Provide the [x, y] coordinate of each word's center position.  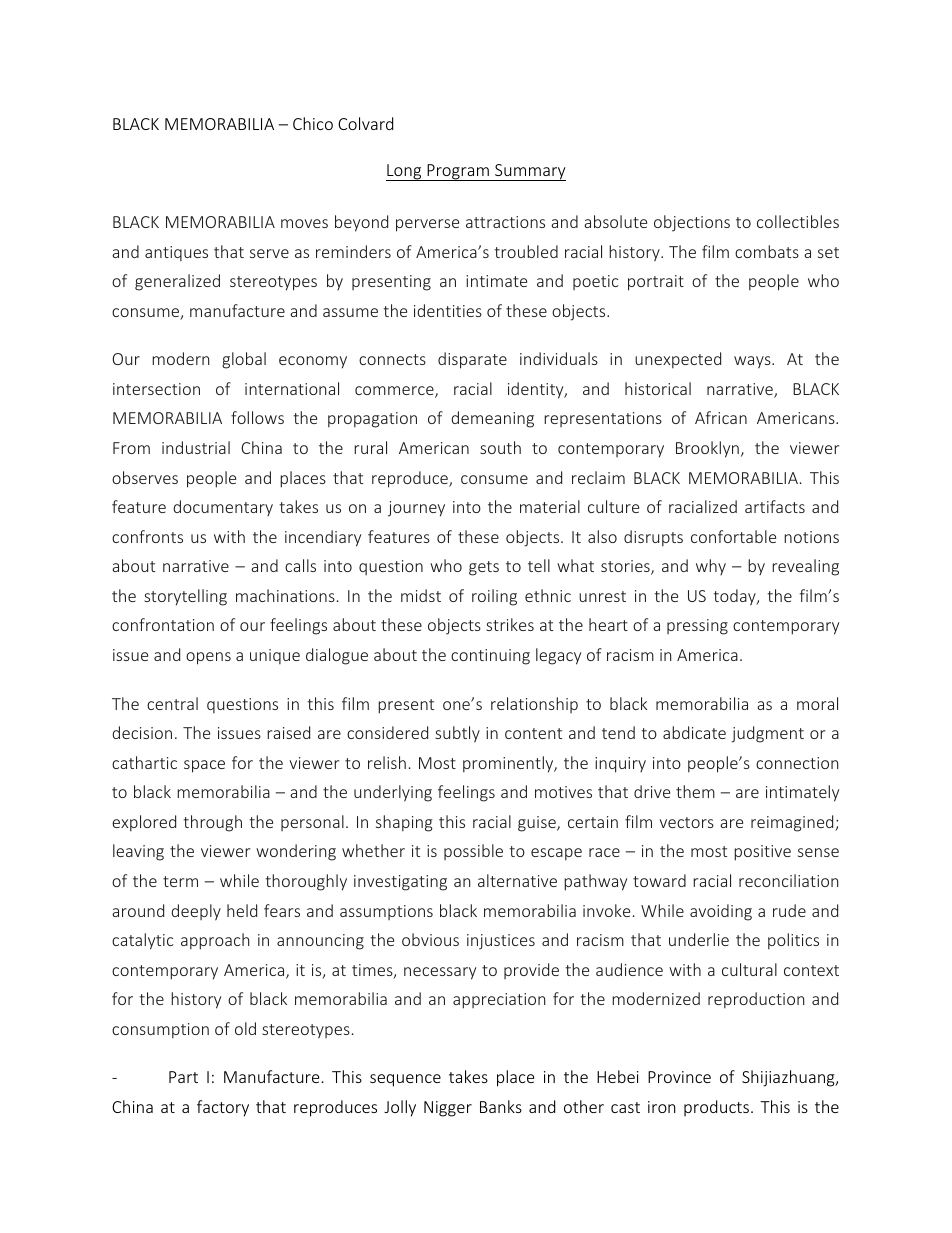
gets [484, 568]
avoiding [721, 912]
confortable [733, 536]
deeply [196, 912]
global [244, 360]
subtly [457, 734]
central [172, 703]
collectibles [798, 221]
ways [753, 362]
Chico [313, 123]
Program [458, 172]
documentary [223, 508]
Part [183, 1077]
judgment [767, 734]
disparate [472, 360]
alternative [517, 880]
